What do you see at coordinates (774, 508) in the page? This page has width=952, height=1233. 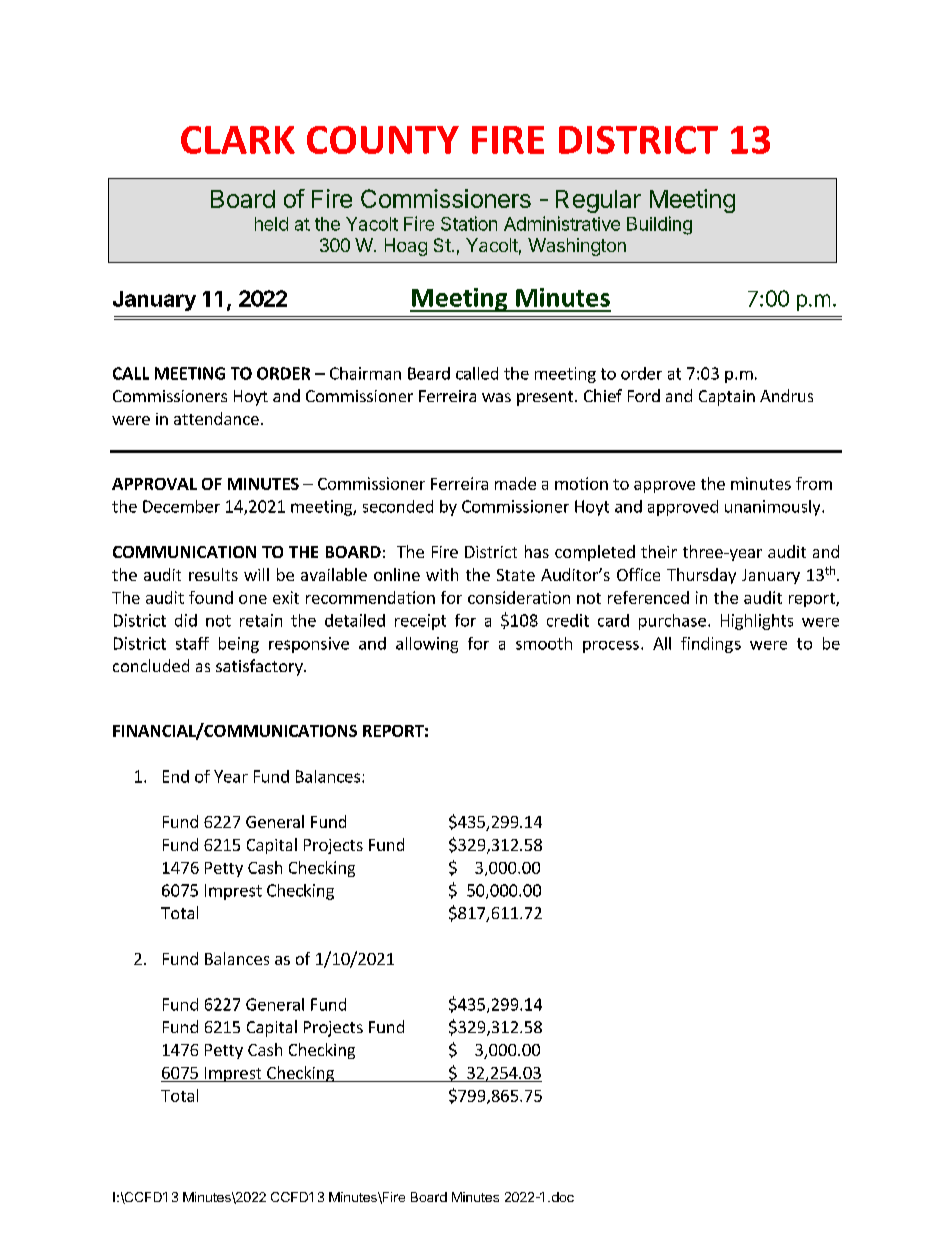 I see `unanimously` at bounding box center [774, 508].
